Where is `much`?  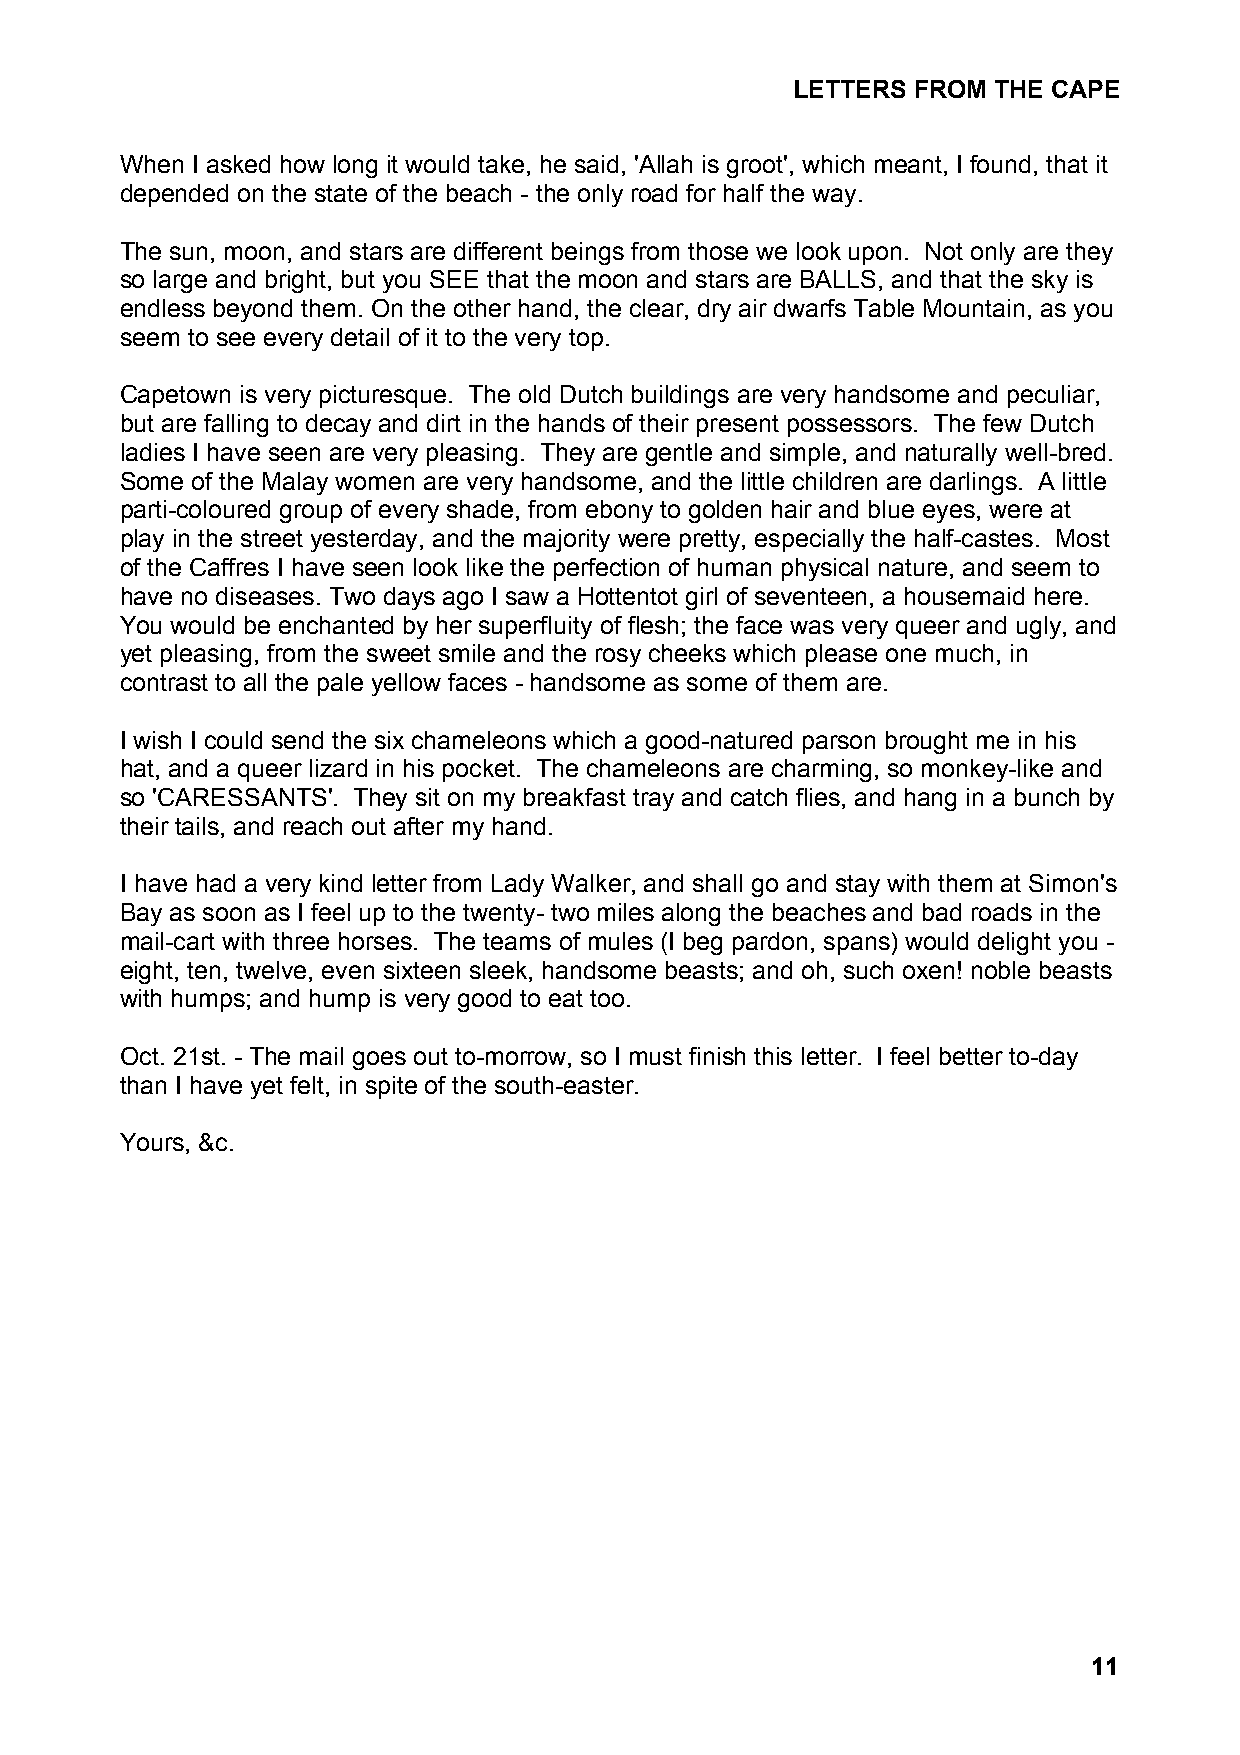 much is located at coordinates (964, 653).
